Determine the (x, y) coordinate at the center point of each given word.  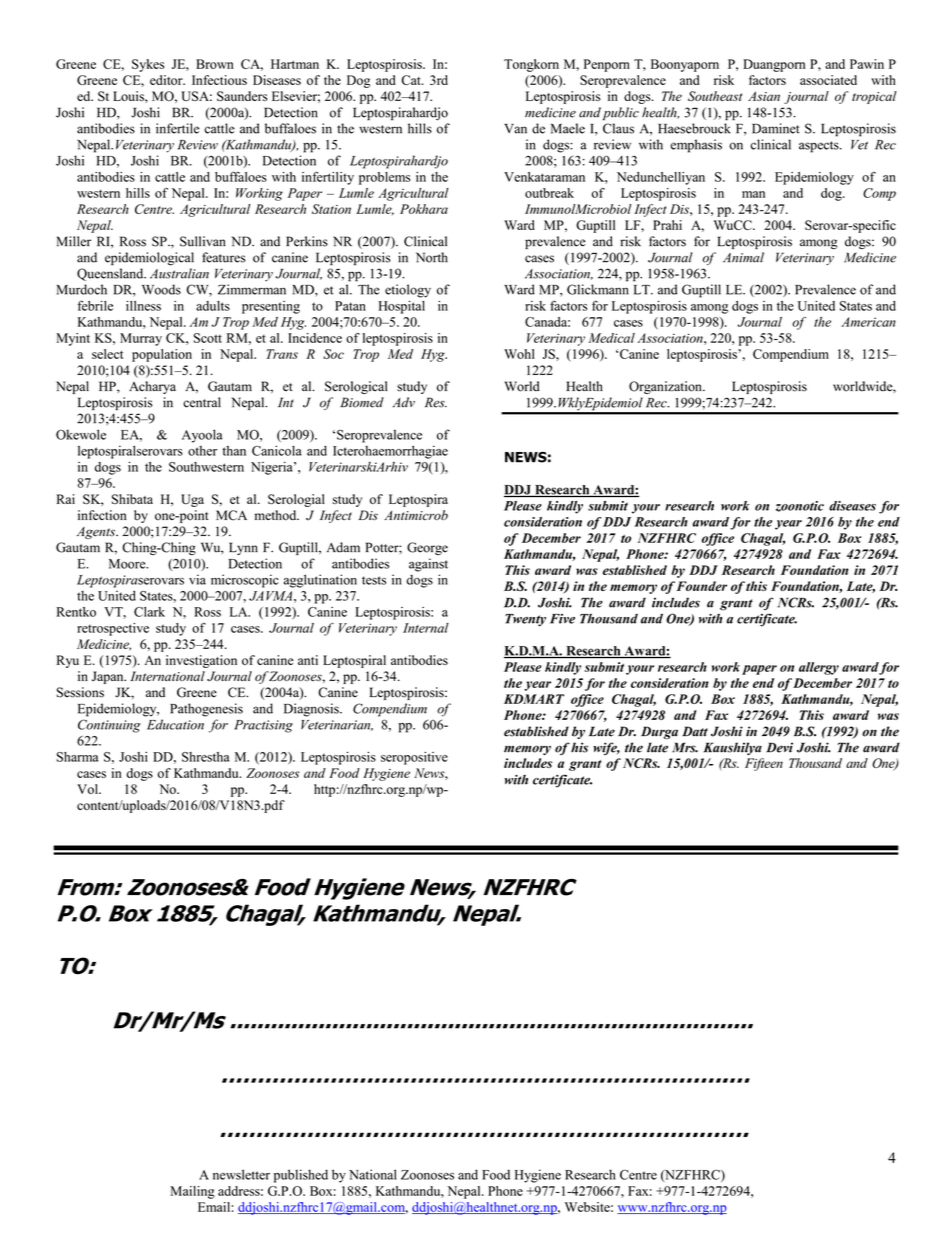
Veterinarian (337, 725)
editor (167, 80)
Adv (404, 402)
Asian (764, 96)
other (202, 451)
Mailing (192, 1192)
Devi (779, 747)
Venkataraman (544, 177)
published (301, 1176)
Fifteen (764, 764)
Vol (89, 789)
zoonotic (800, 506)
